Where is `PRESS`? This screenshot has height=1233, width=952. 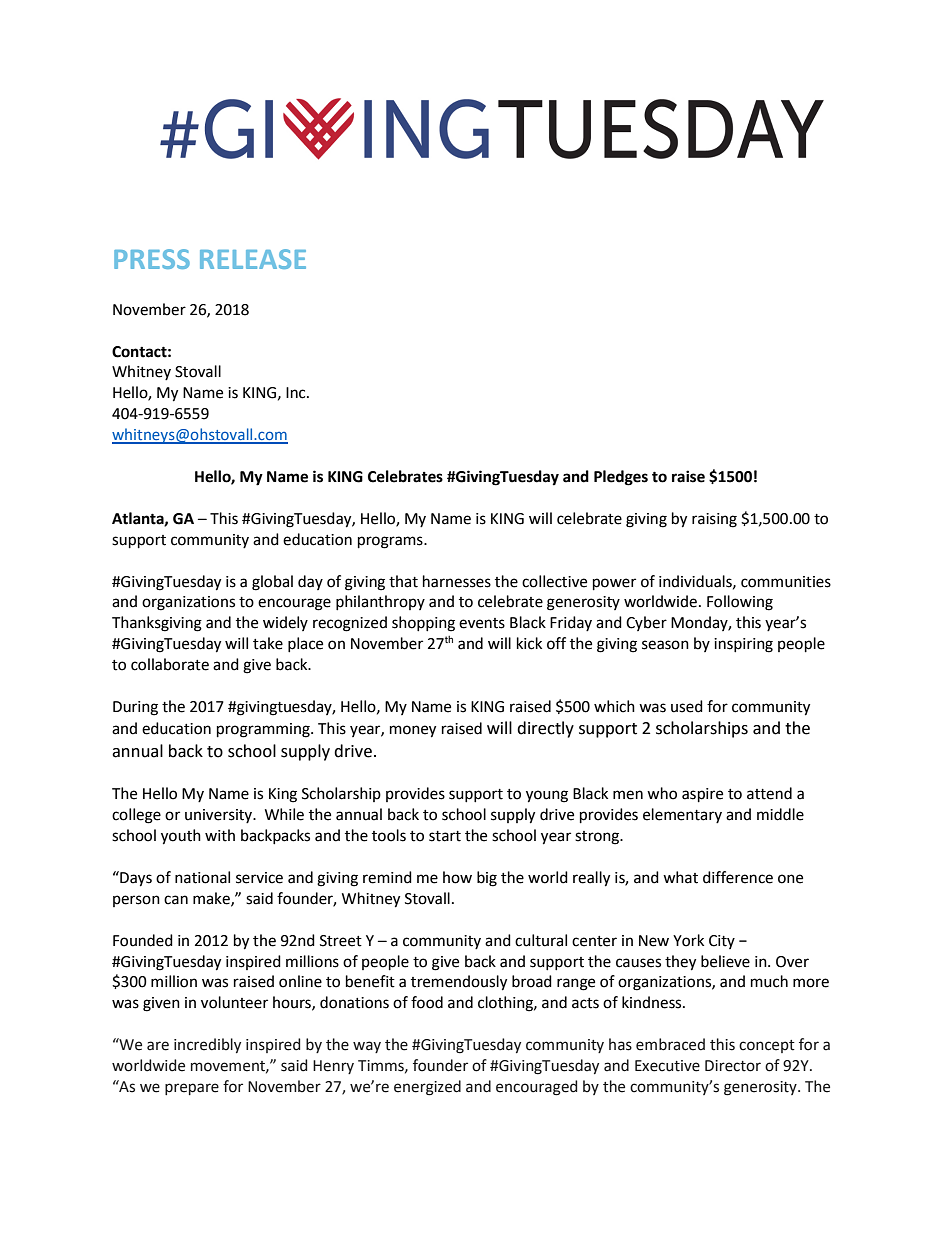
PRESS is located at coordinates (152, 259).
